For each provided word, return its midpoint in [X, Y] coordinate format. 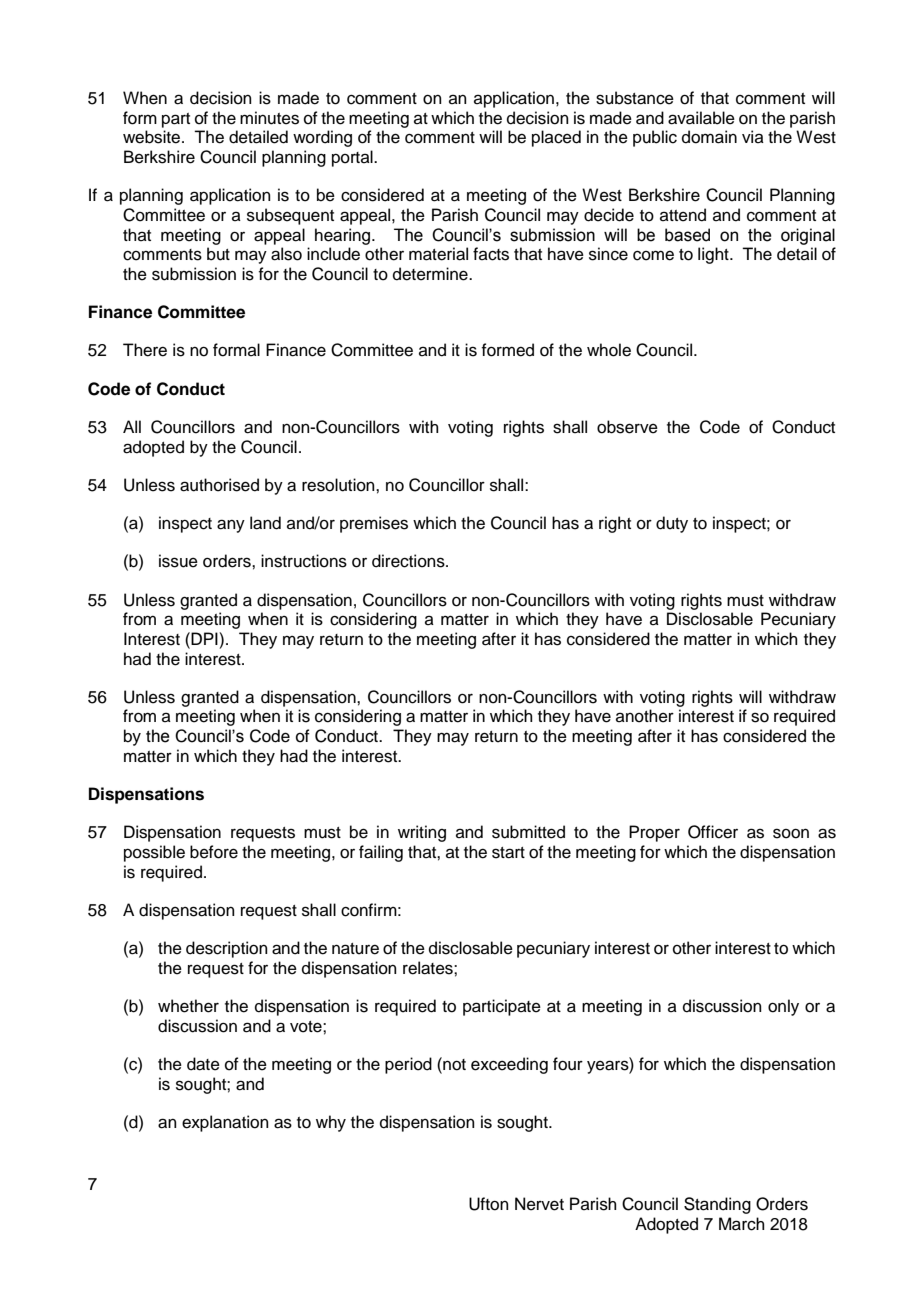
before [214, 852]
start [508, 853]
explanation [225, 1123]
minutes [269, 118]
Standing [717, 1205]
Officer [713, 832]
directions [409, 561]
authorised [219, 485]
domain [709, 137]
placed [556, 138]
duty [672, 524]
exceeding [509, 1065]
